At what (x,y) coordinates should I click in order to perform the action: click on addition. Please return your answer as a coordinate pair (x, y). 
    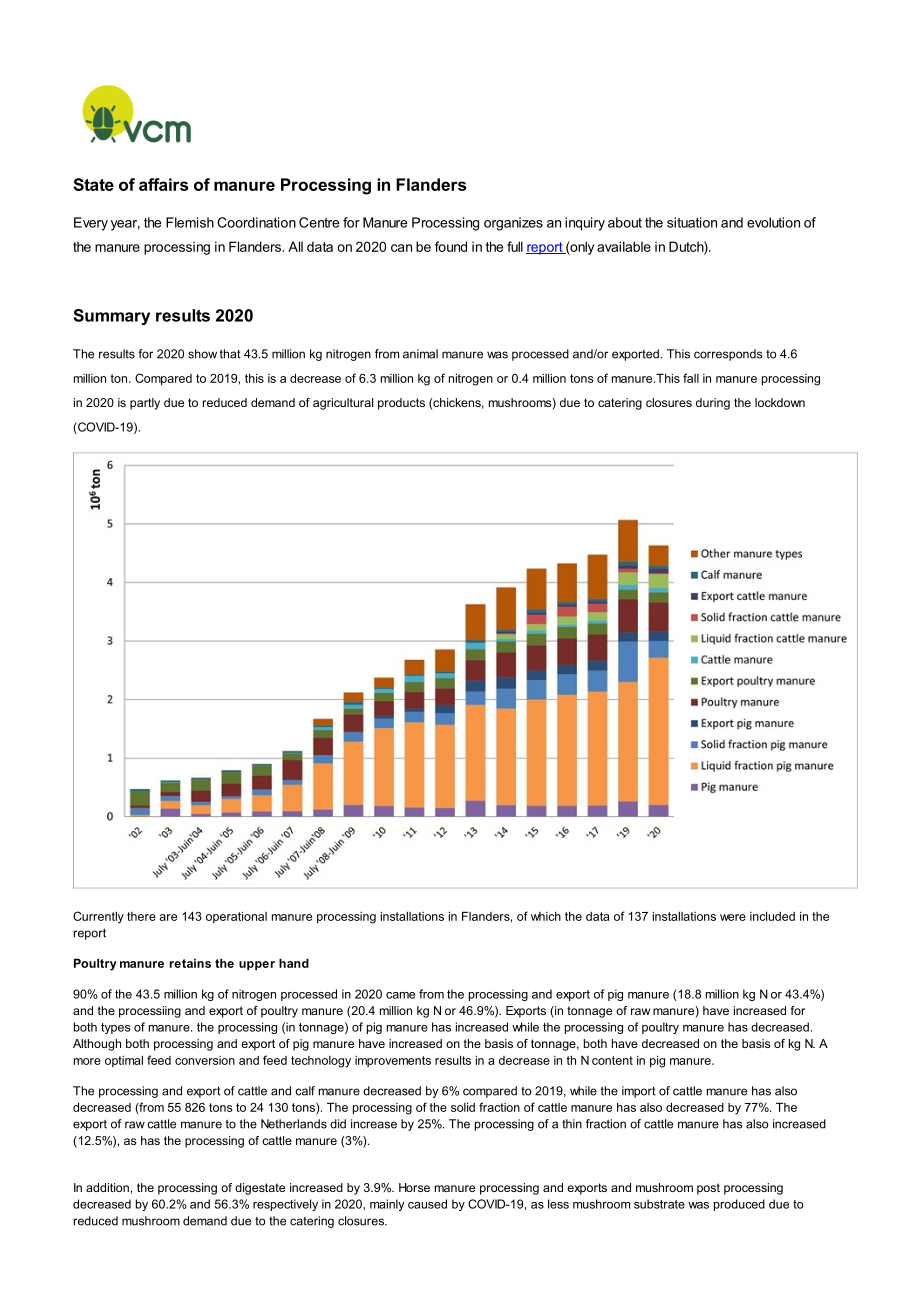
    Looking at the image, I should click on (107, 1187).
